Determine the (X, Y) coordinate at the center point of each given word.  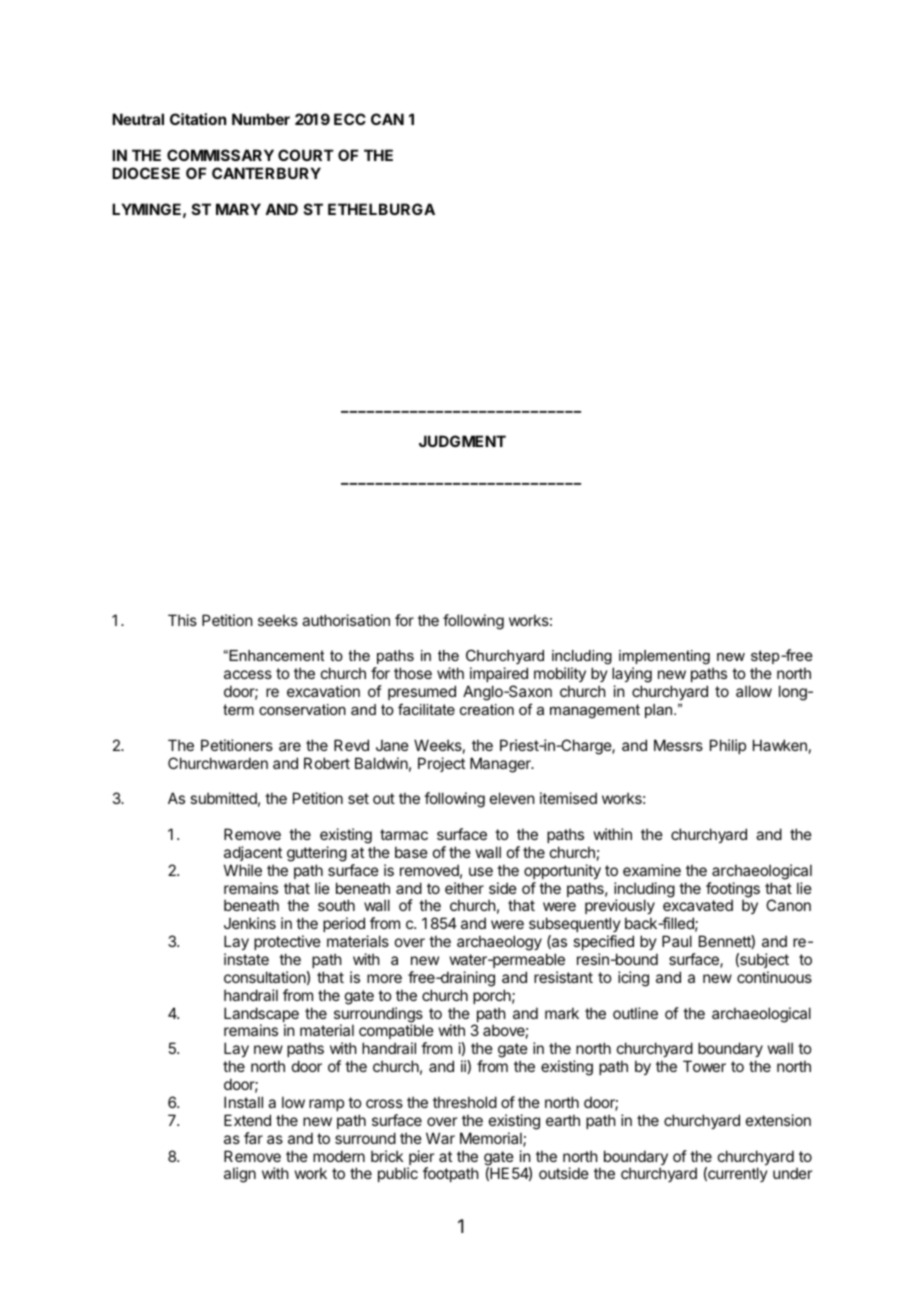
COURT (306, 155)
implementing (664, 659)
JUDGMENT (462, 441)
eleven (512, 798)
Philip (728, 746)
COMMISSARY (220, 155)
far (253, 1138)
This (182, 620)
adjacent (253, 853)
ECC (350, 119)
